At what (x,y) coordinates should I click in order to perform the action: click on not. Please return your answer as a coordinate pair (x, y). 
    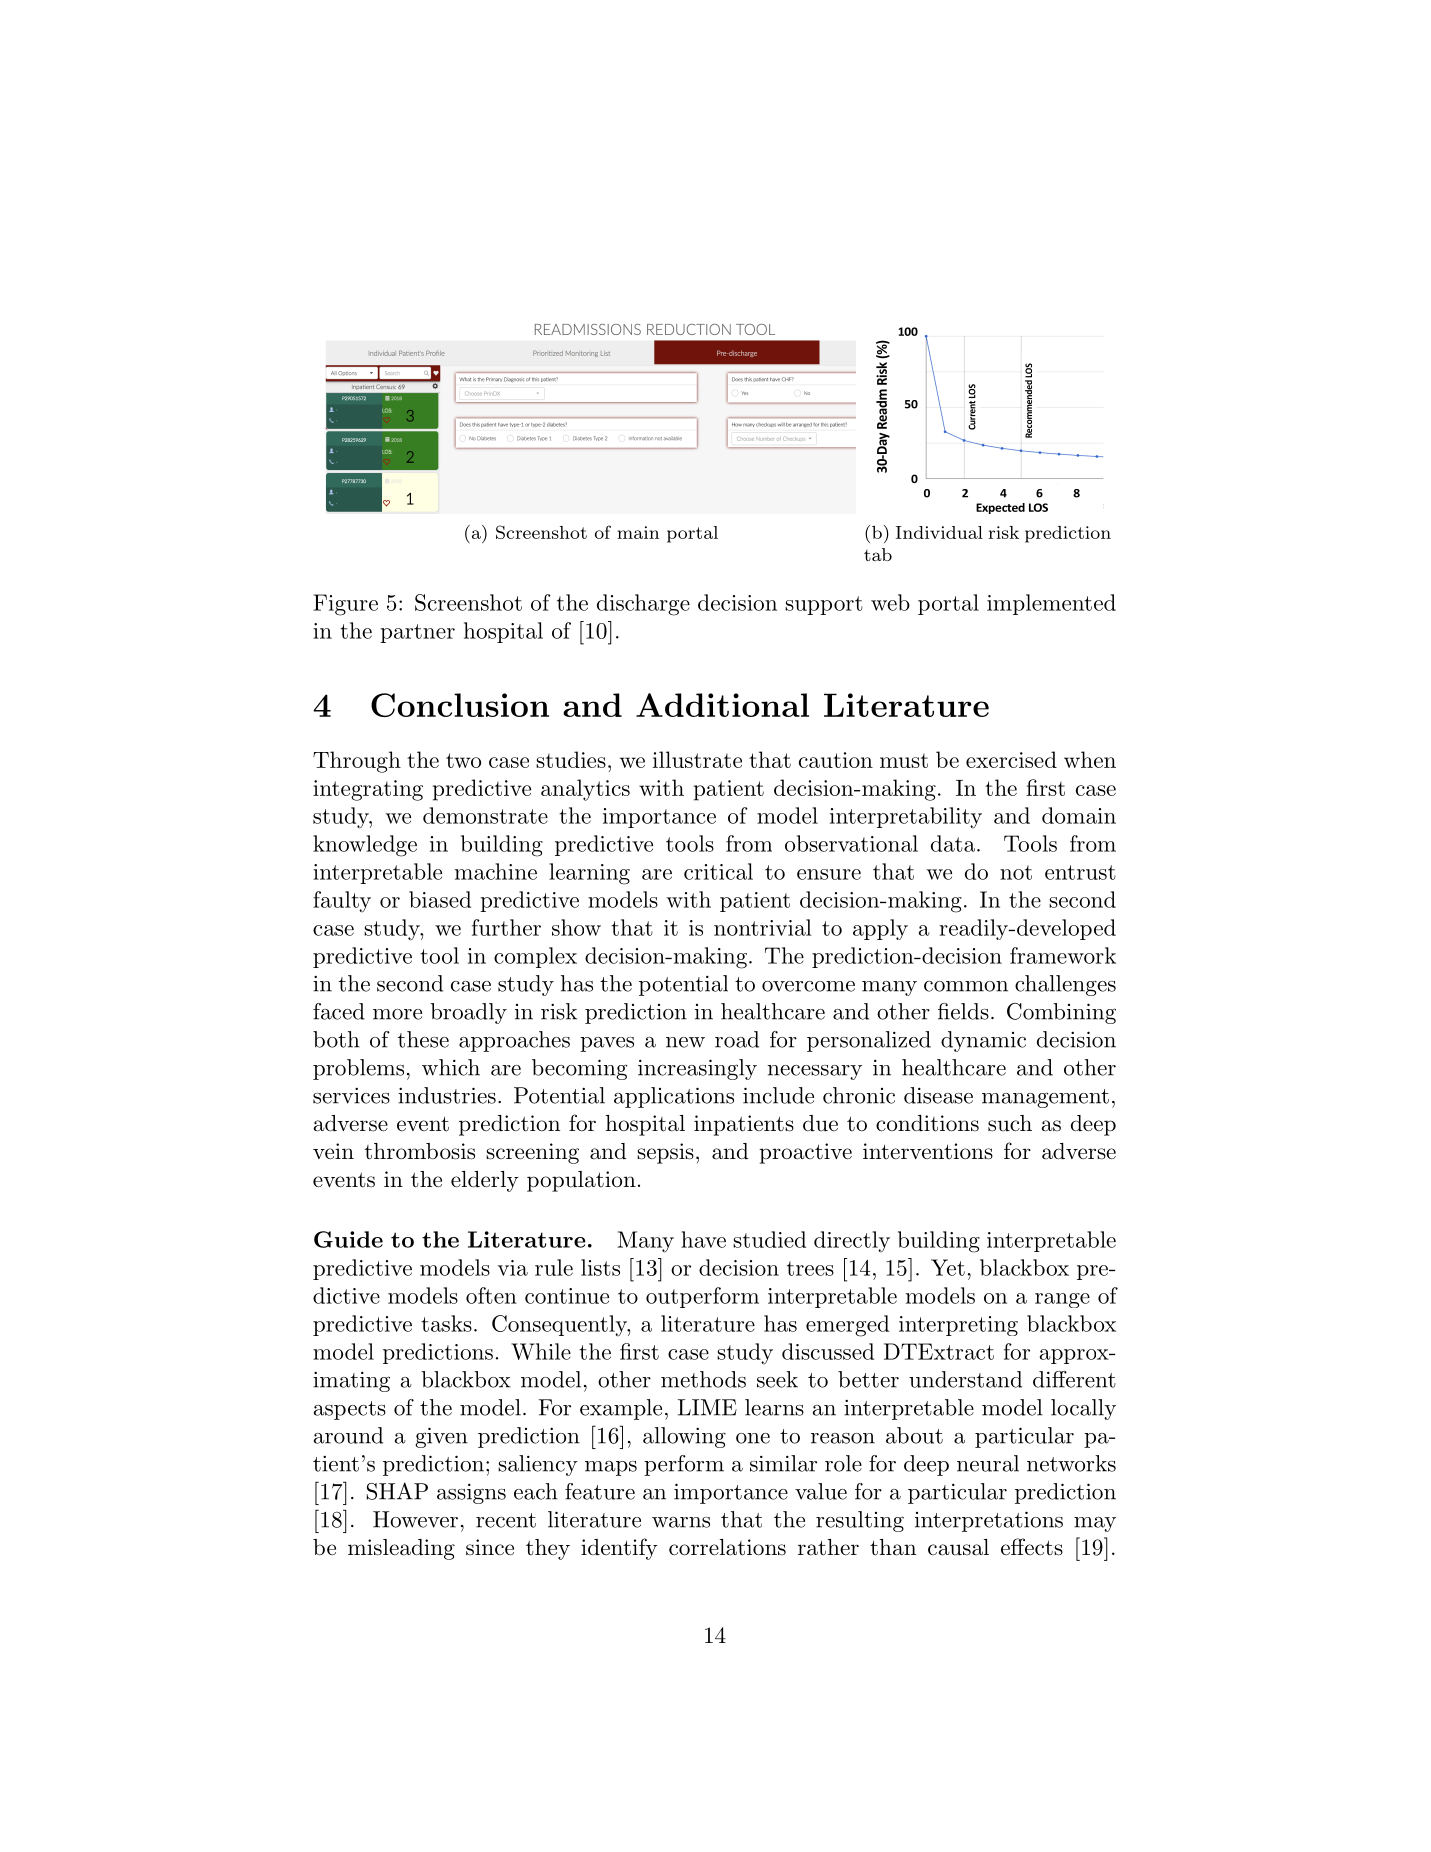
    Looking at the image, I should click on (1016, 872).
